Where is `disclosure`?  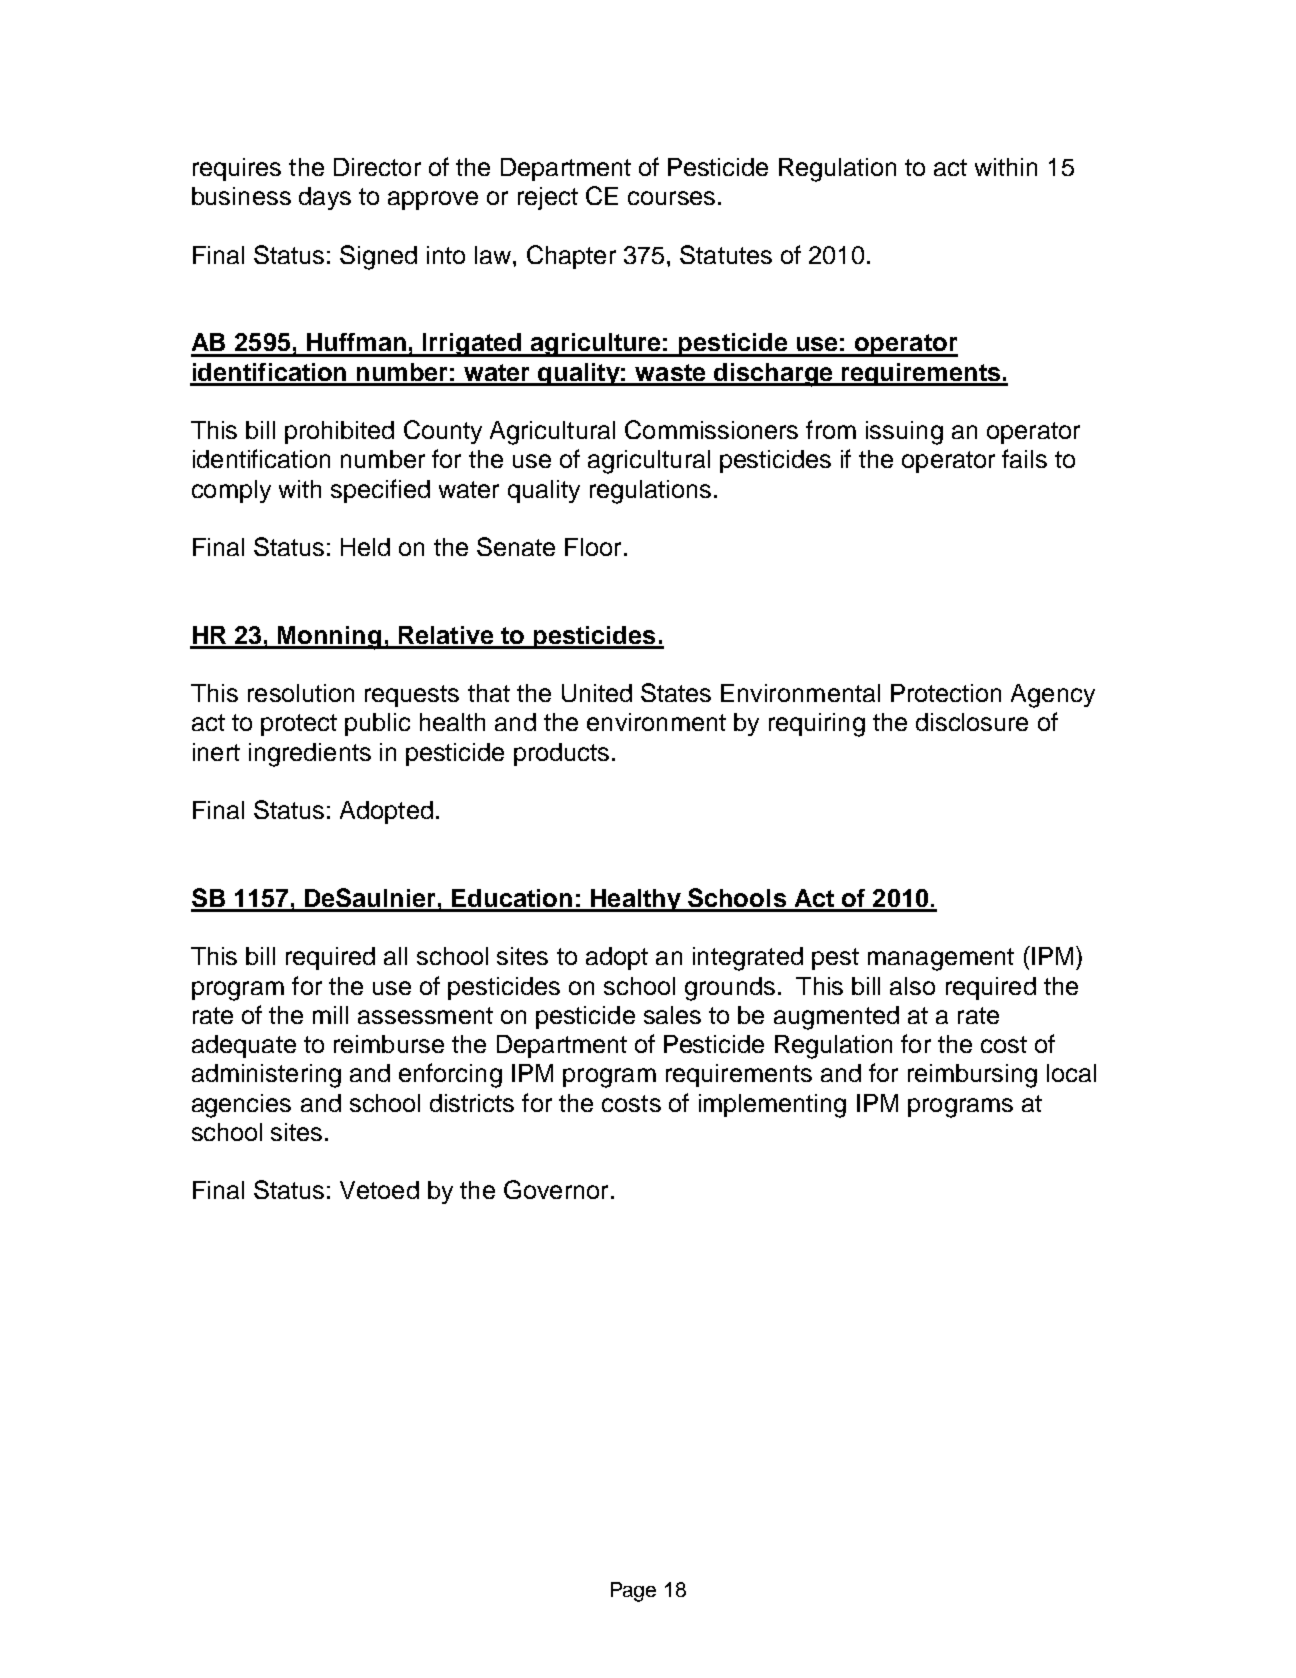 disclosure is located at coordinates (972, 722).
